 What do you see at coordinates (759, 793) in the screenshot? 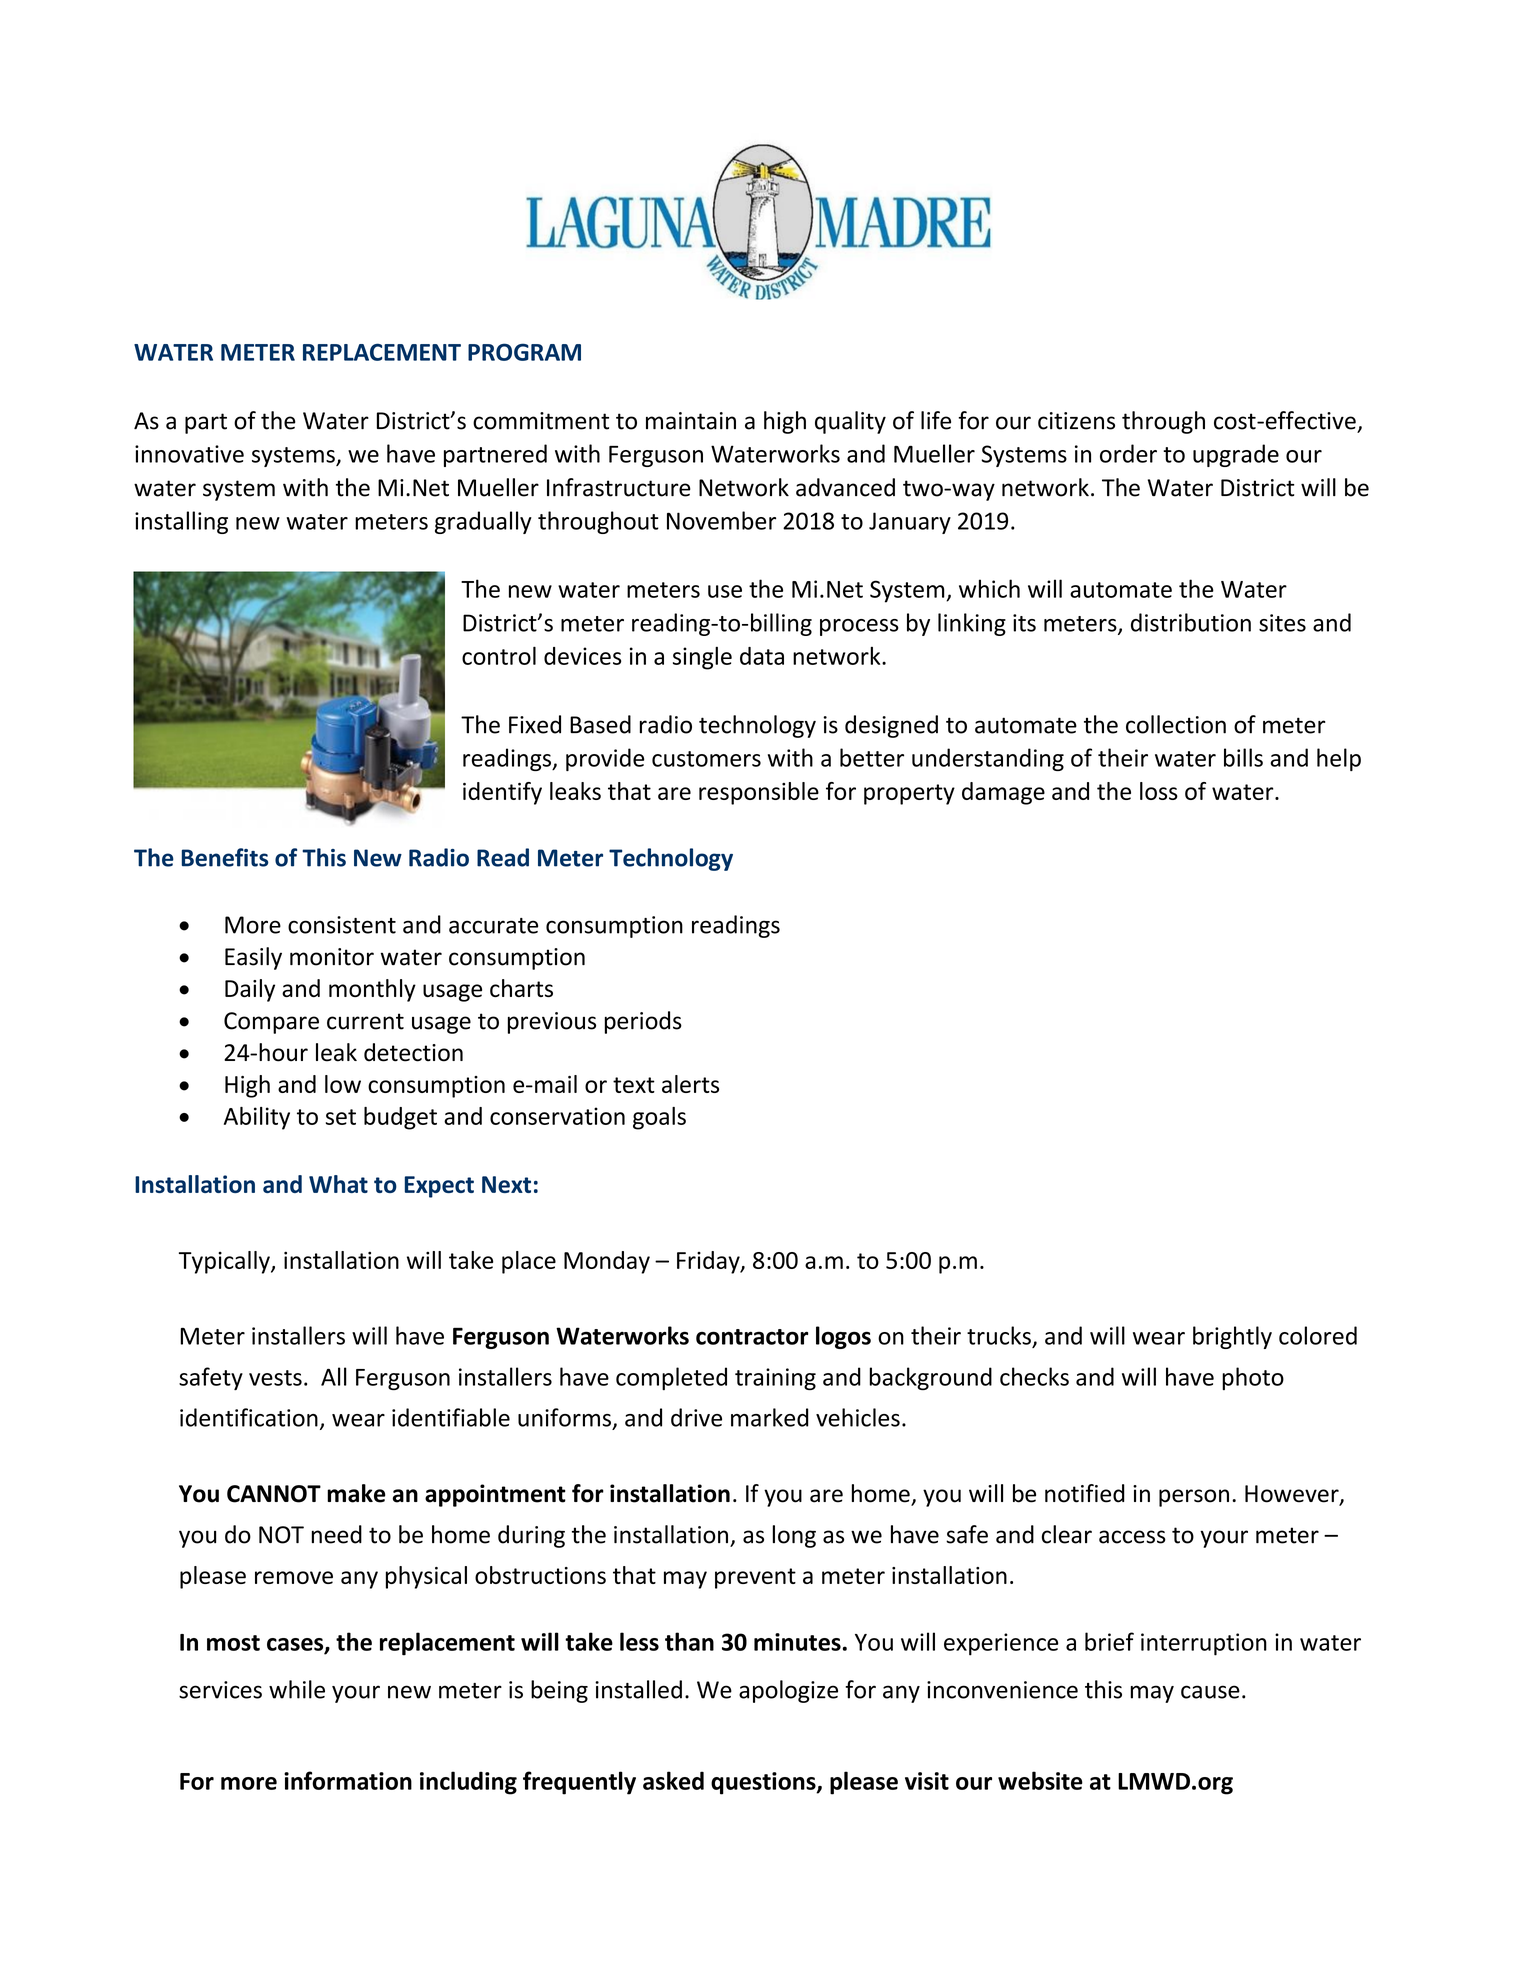
I see `responsible` at bounding box center [759, 793].
